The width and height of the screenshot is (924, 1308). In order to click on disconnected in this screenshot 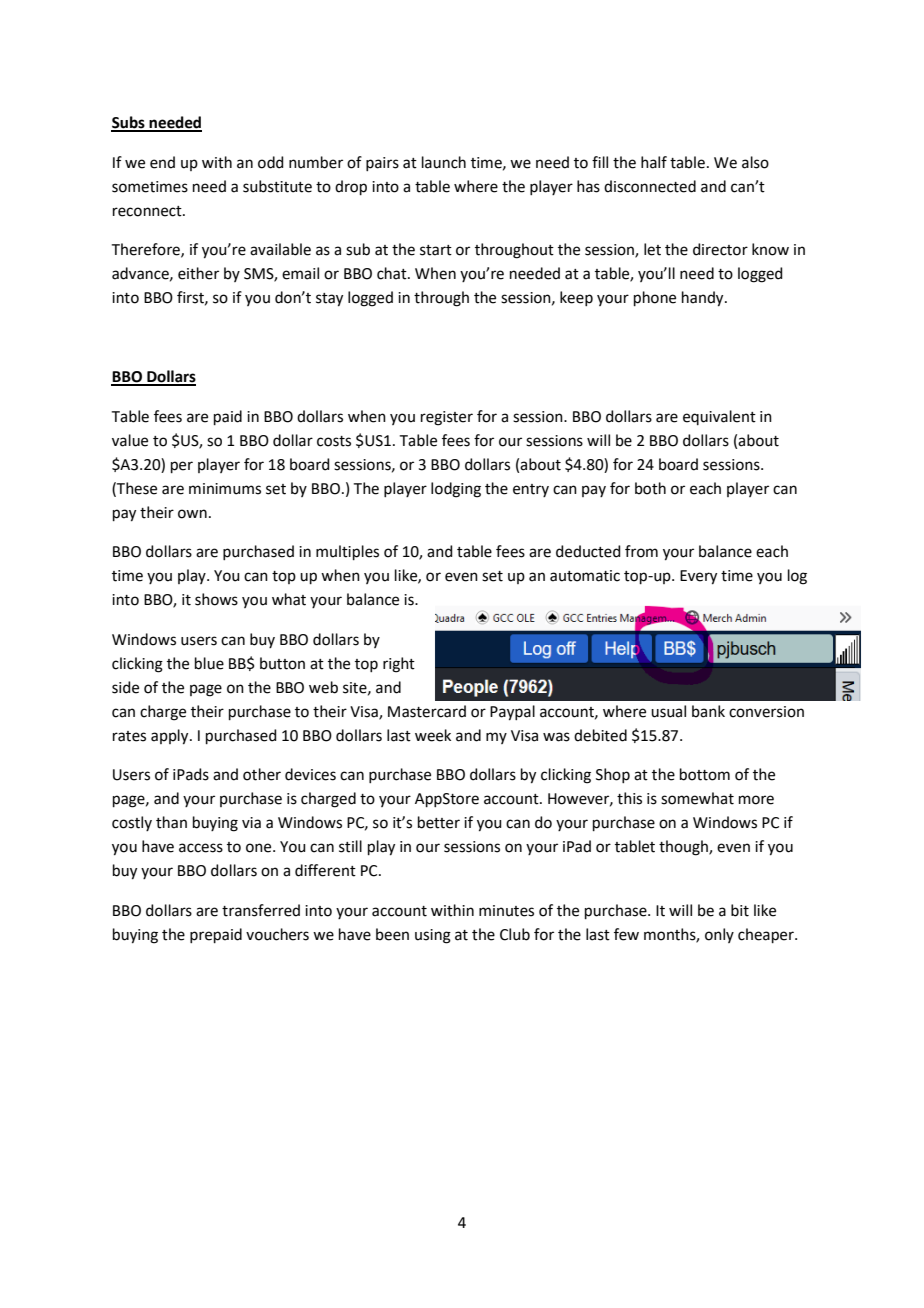, I will do `click(650, 186)`.
